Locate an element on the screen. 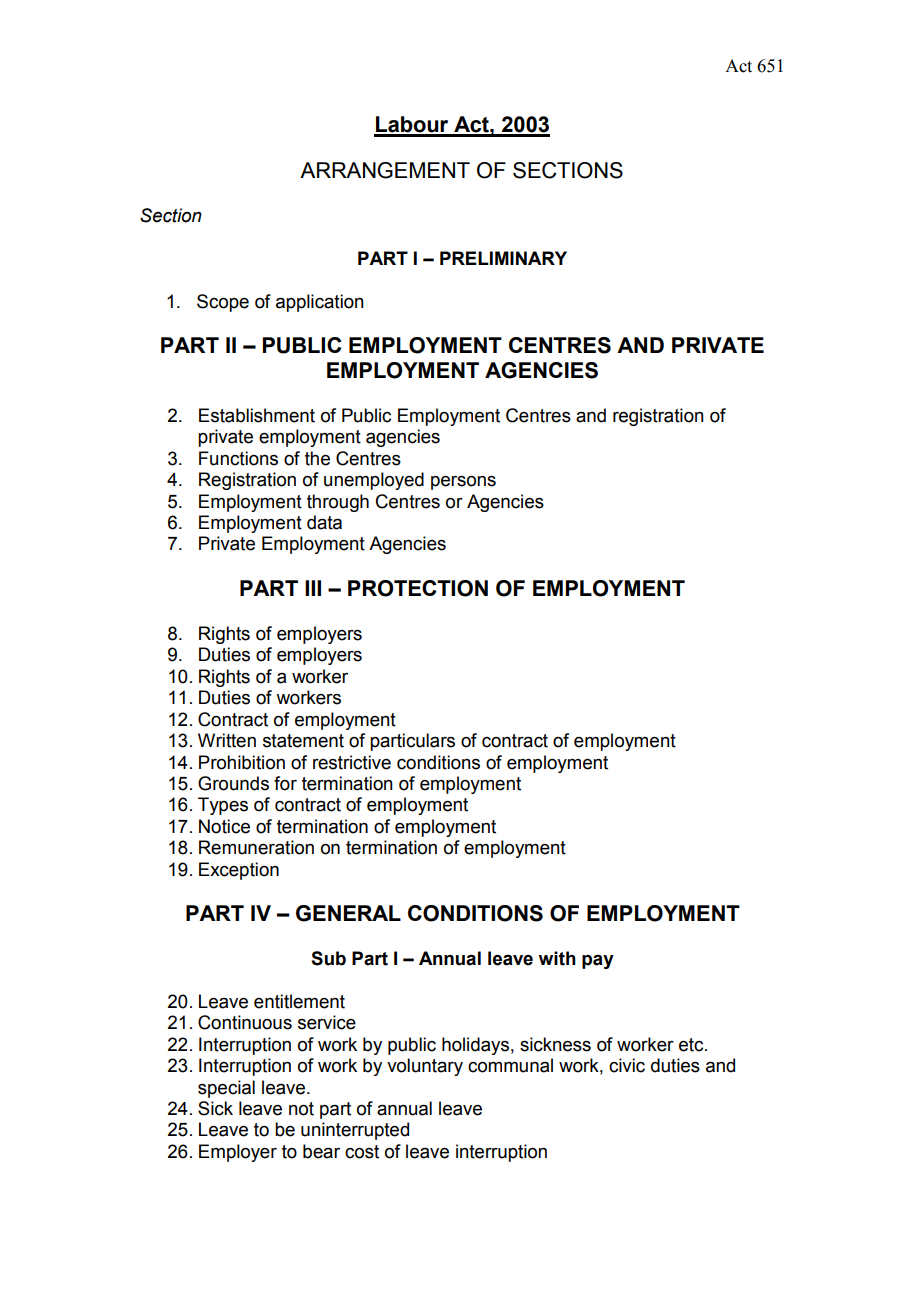 The height and width of the screenshot is (1308, 924). with is located at coordinates (557, 958).
